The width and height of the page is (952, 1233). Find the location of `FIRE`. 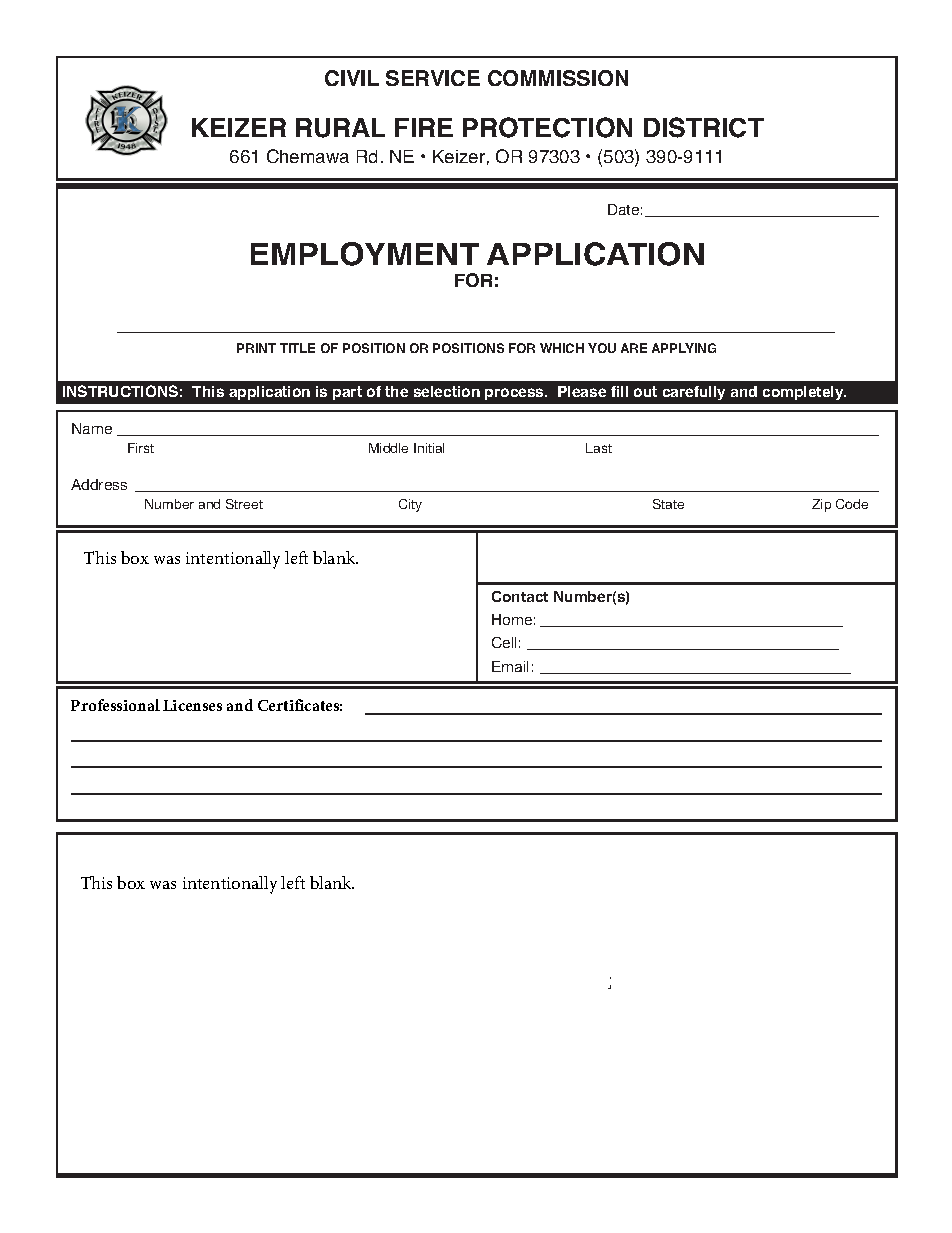

FIRE is located at coordinates (424, 127).
